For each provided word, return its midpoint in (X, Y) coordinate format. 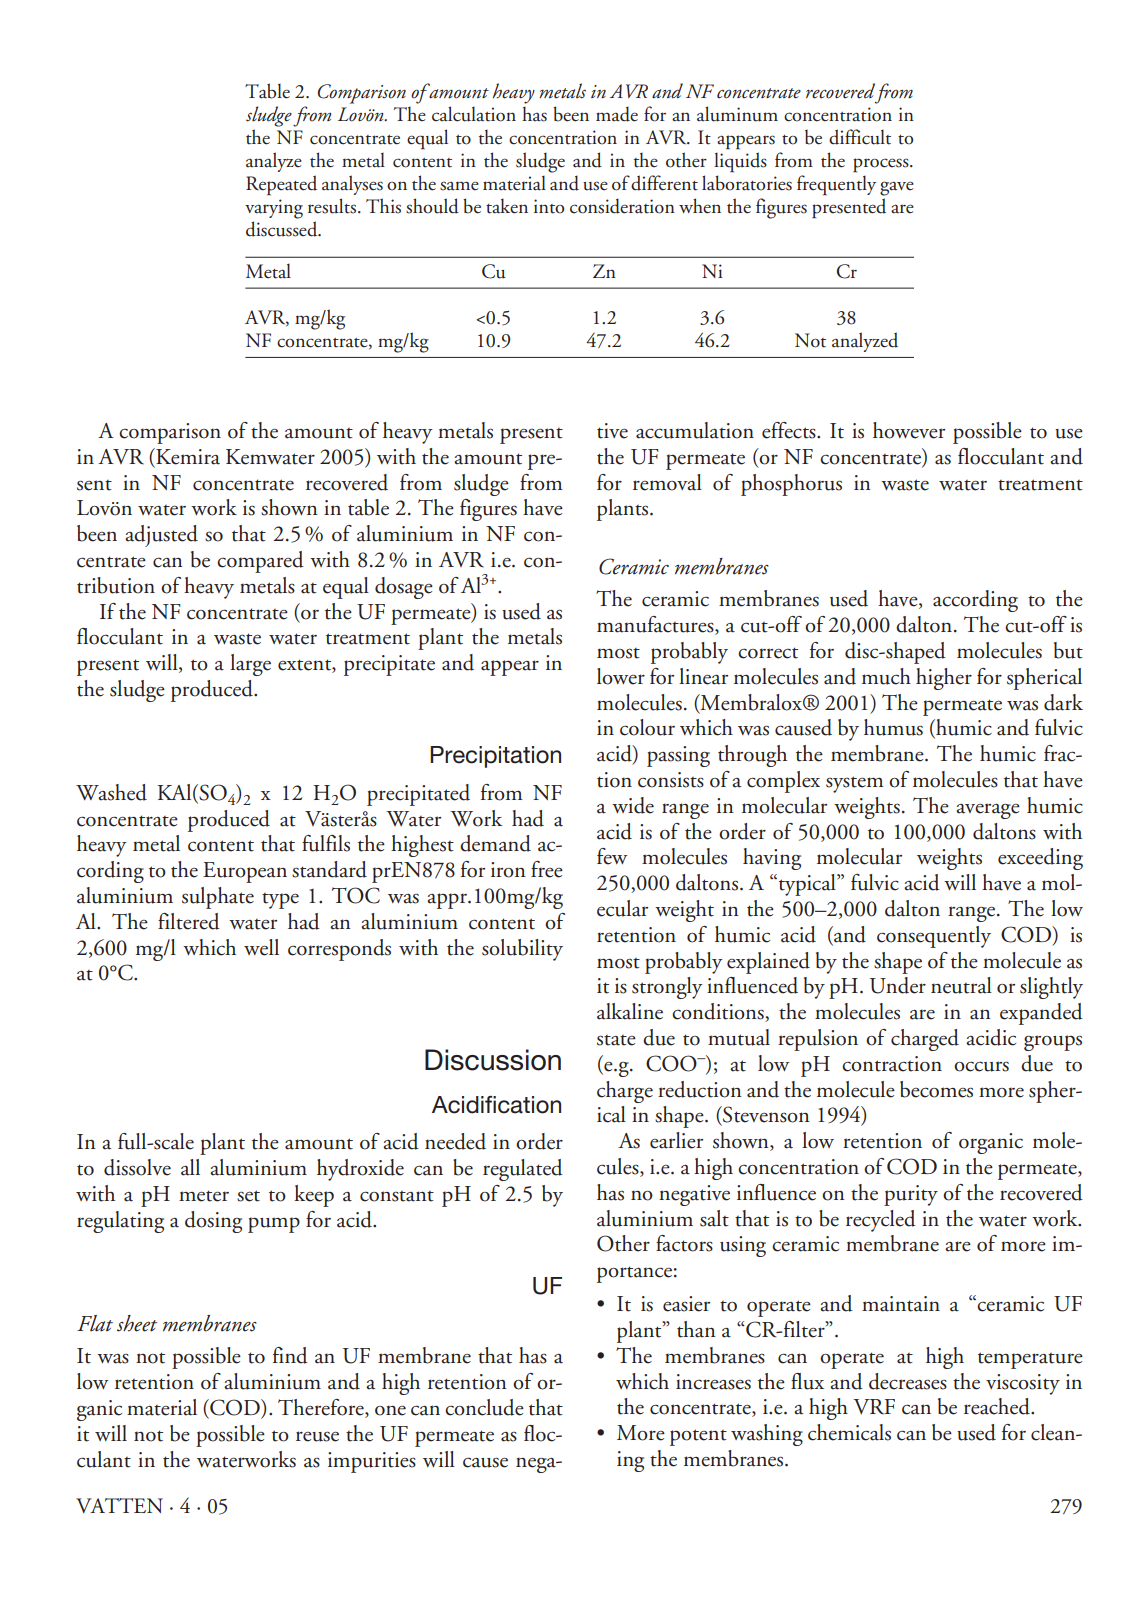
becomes (936, 1089)
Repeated (281, 185)
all (190, 1167)
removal (667, 482)
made (617, 114)
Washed (111, 792)
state (616, 1040)
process (882, 165)
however (909, 430)
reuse (317, 1436)
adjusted (161, 536)
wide (633, 805)
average (988, 811)
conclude (484, 1407)
